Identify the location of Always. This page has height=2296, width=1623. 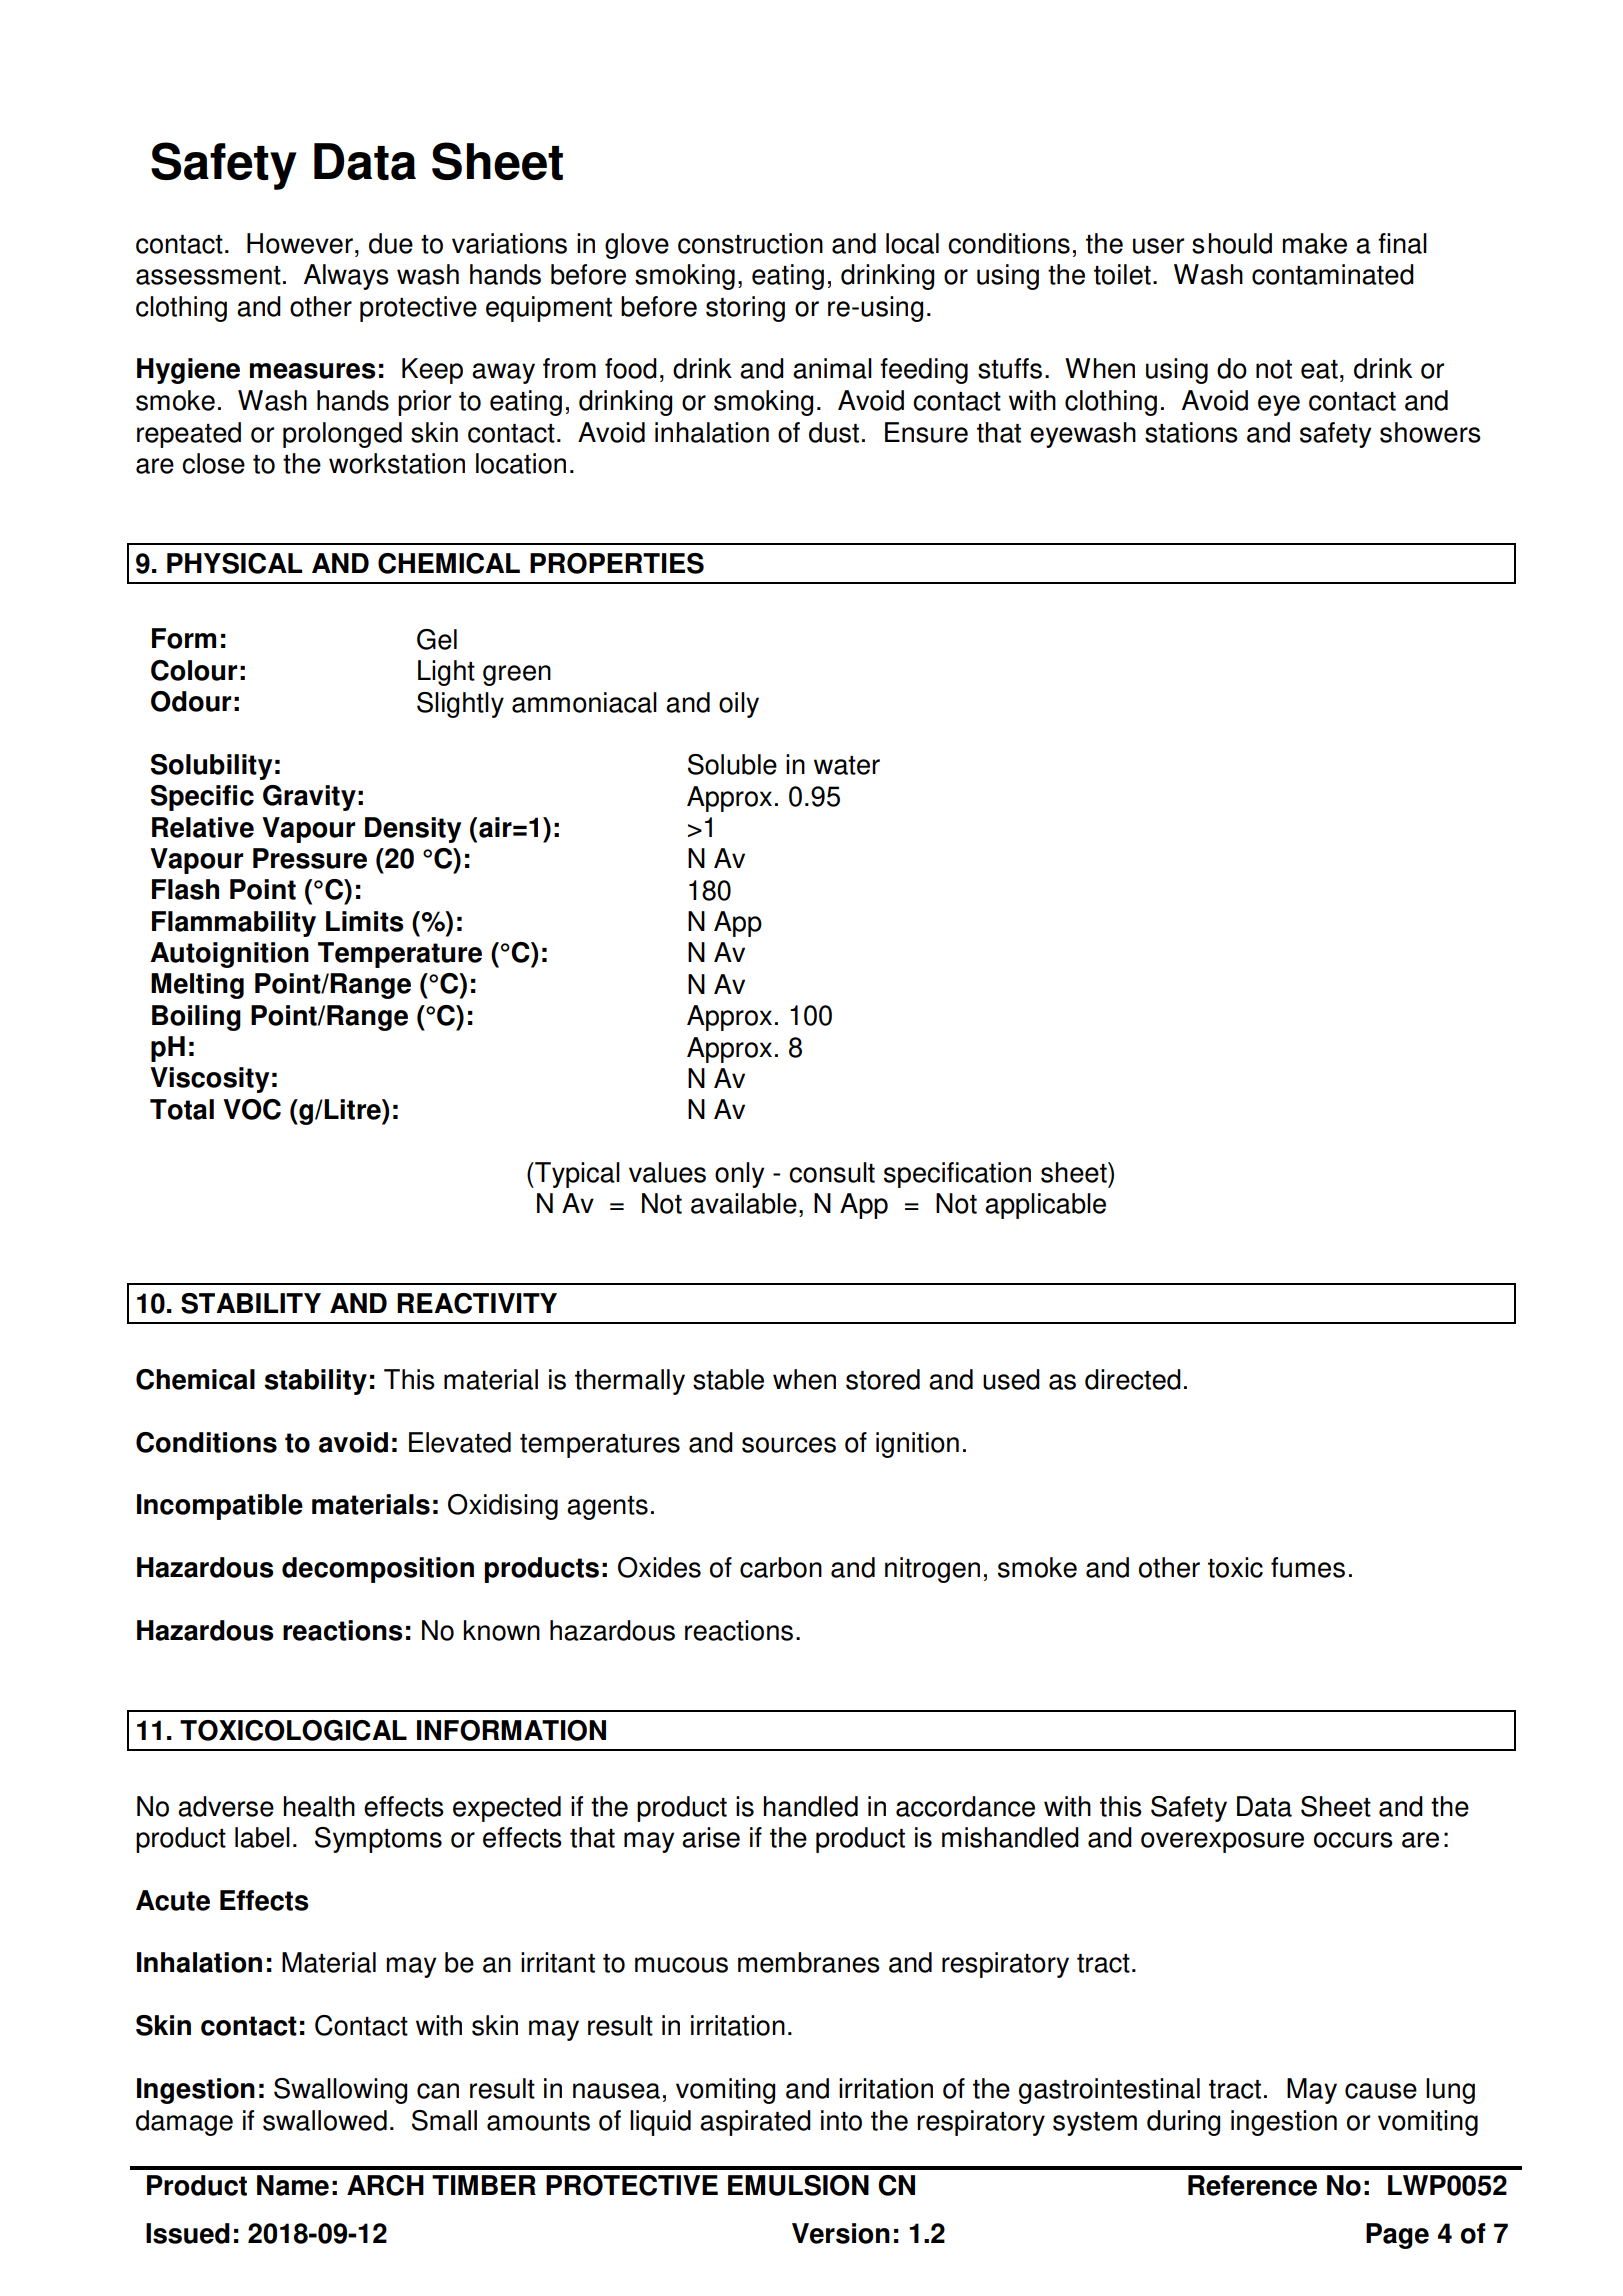
(346, 277).
